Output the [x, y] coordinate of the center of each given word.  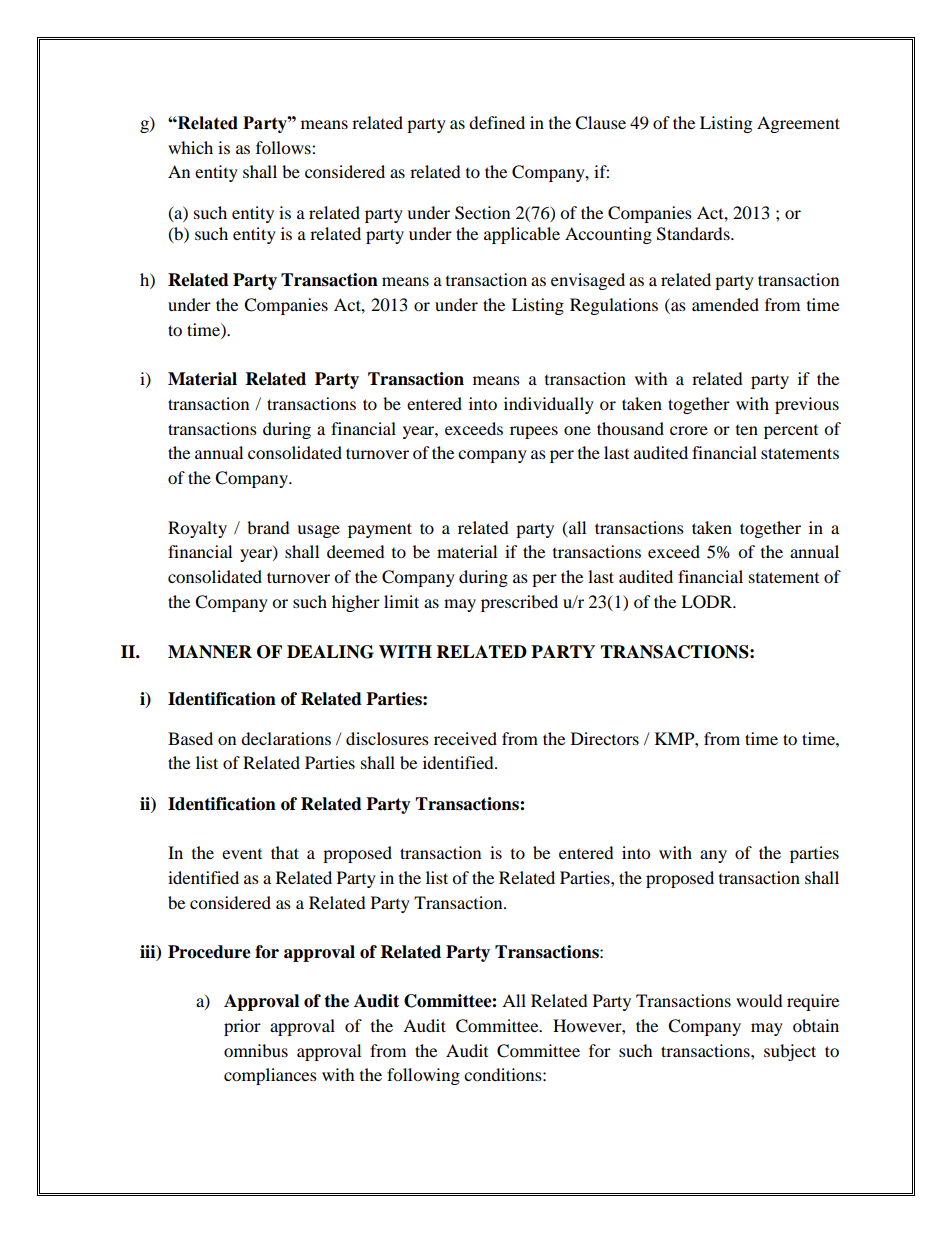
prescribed [519, 603]
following [423, 1076]
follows [284, 147]
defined [497, 122]
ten [747, 430]
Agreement [798, 124]
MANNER [210, 652]
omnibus [256, 1050]
